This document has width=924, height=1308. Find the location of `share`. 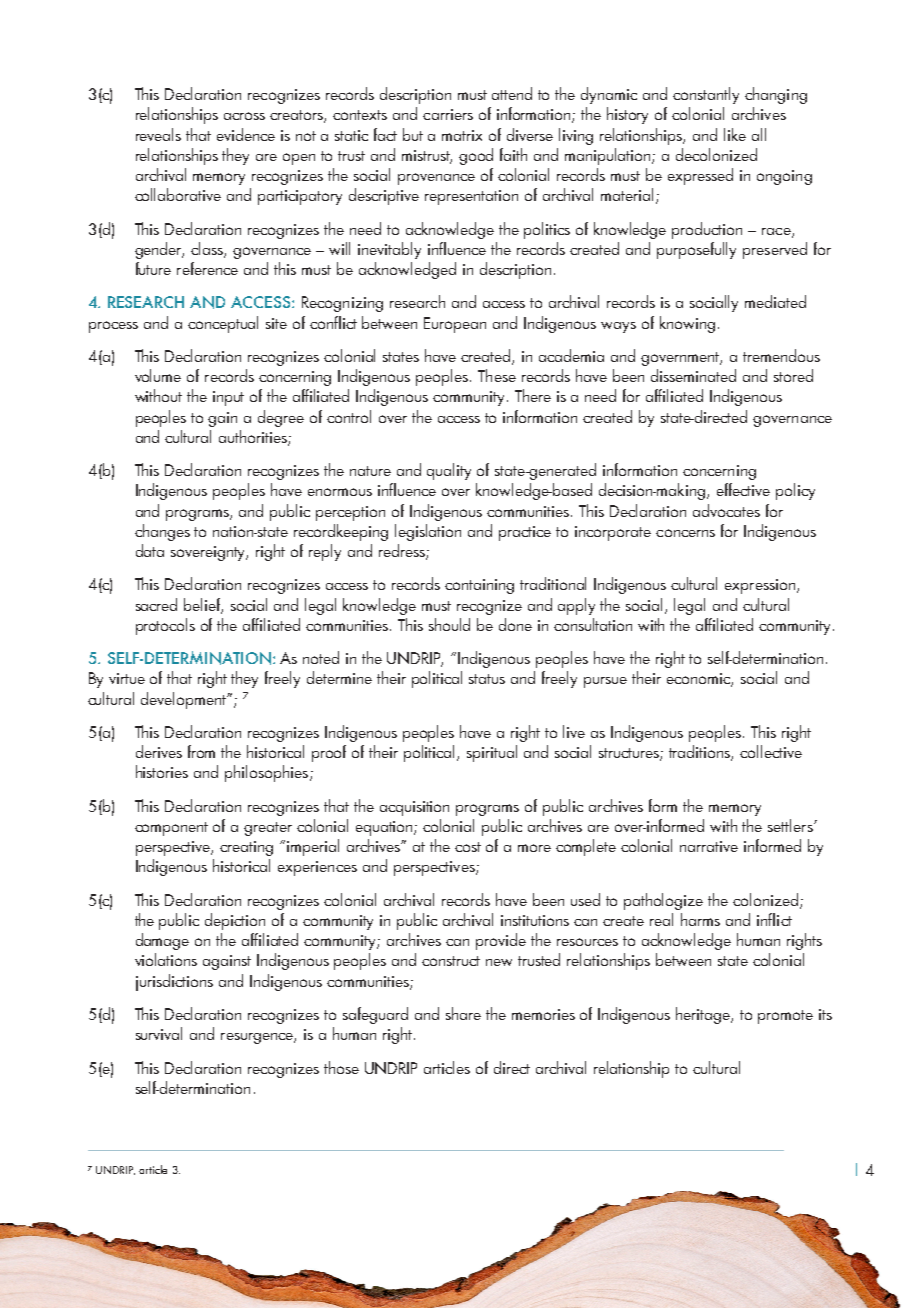

share is located at coordinates (463, 1013).
